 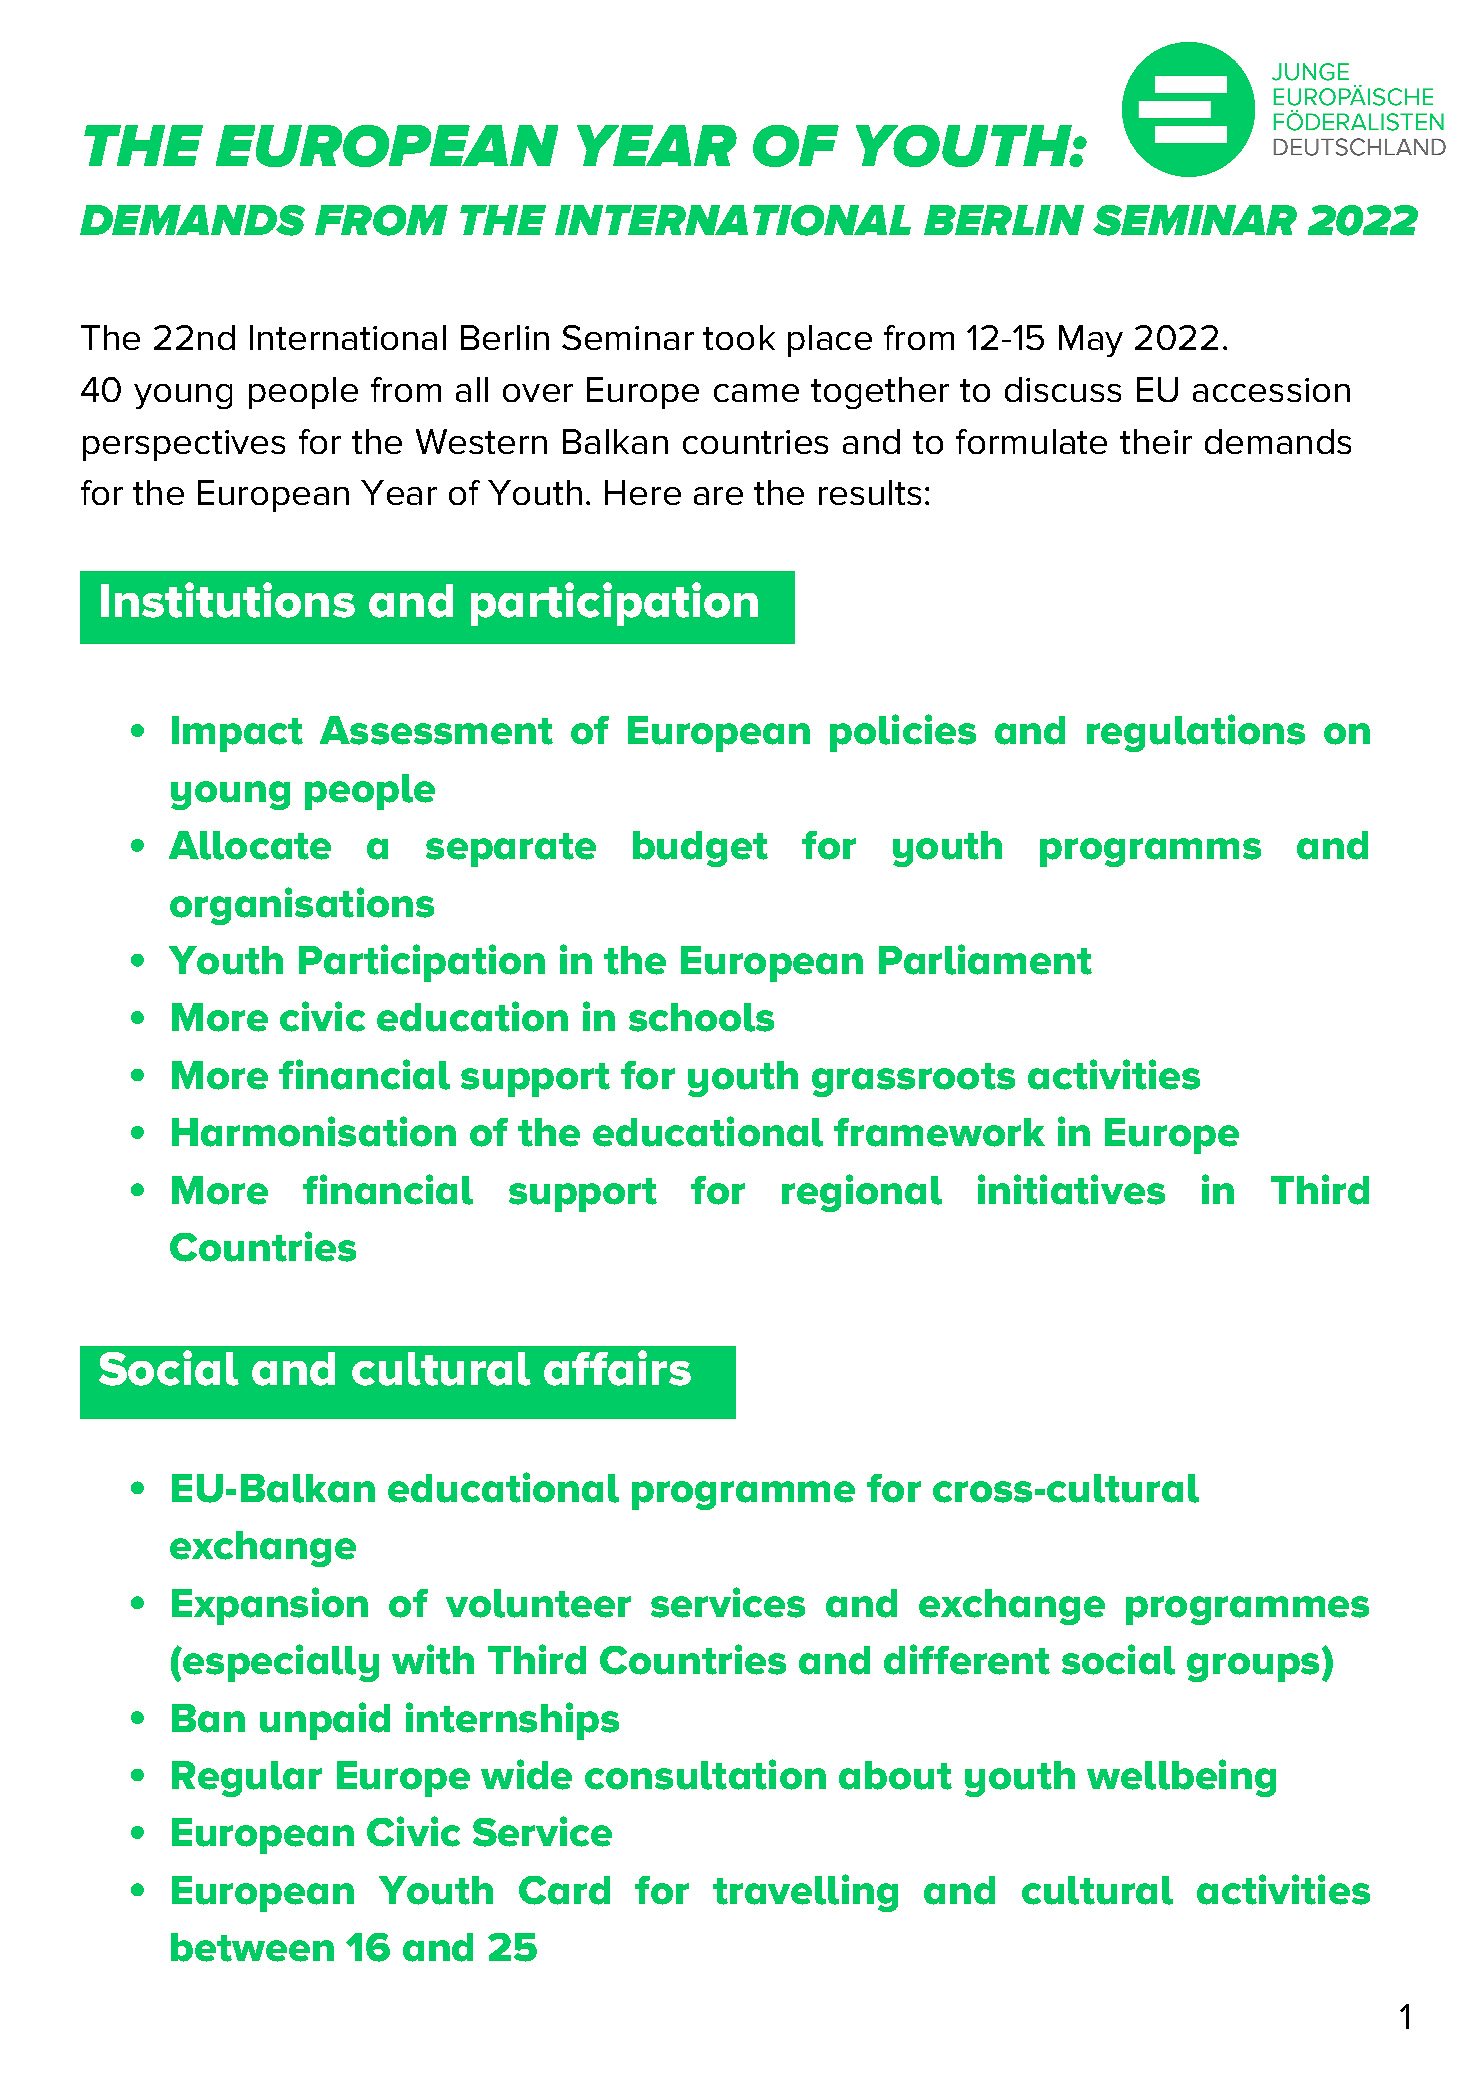 What do you see at coordinates (270, 1606) in the screenshot?
I see `Expansion` at bounding box center [270, 1606].
